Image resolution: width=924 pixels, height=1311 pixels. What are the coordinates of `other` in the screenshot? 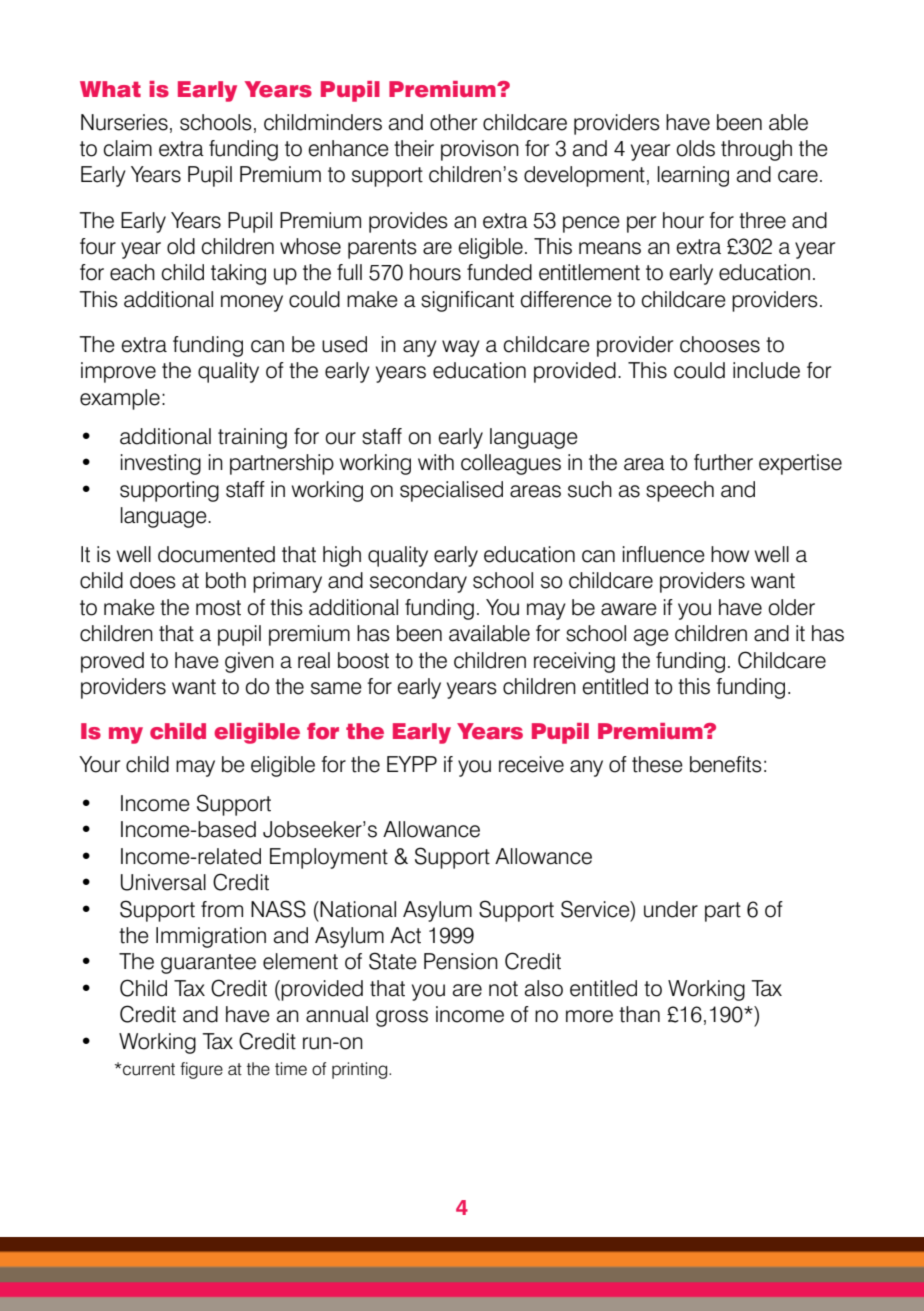 It's located at (453, 122).
